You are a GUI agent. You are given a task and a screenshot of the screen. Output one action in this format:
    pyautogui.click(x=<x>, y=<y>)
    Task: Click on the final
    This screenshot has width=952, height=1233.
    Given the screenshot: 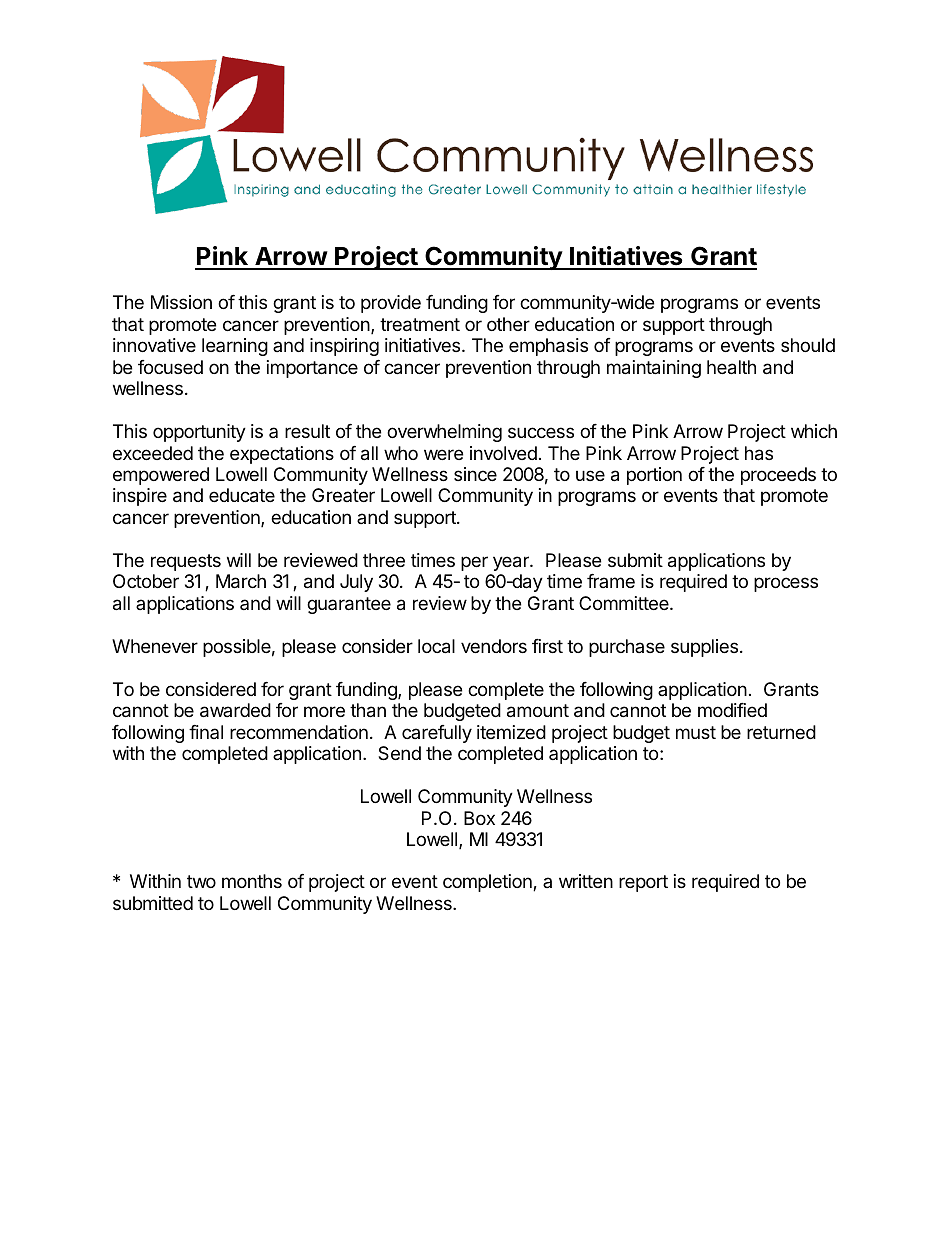 What is the action you would take?
    pyautogui.click(x=206, y=732)
